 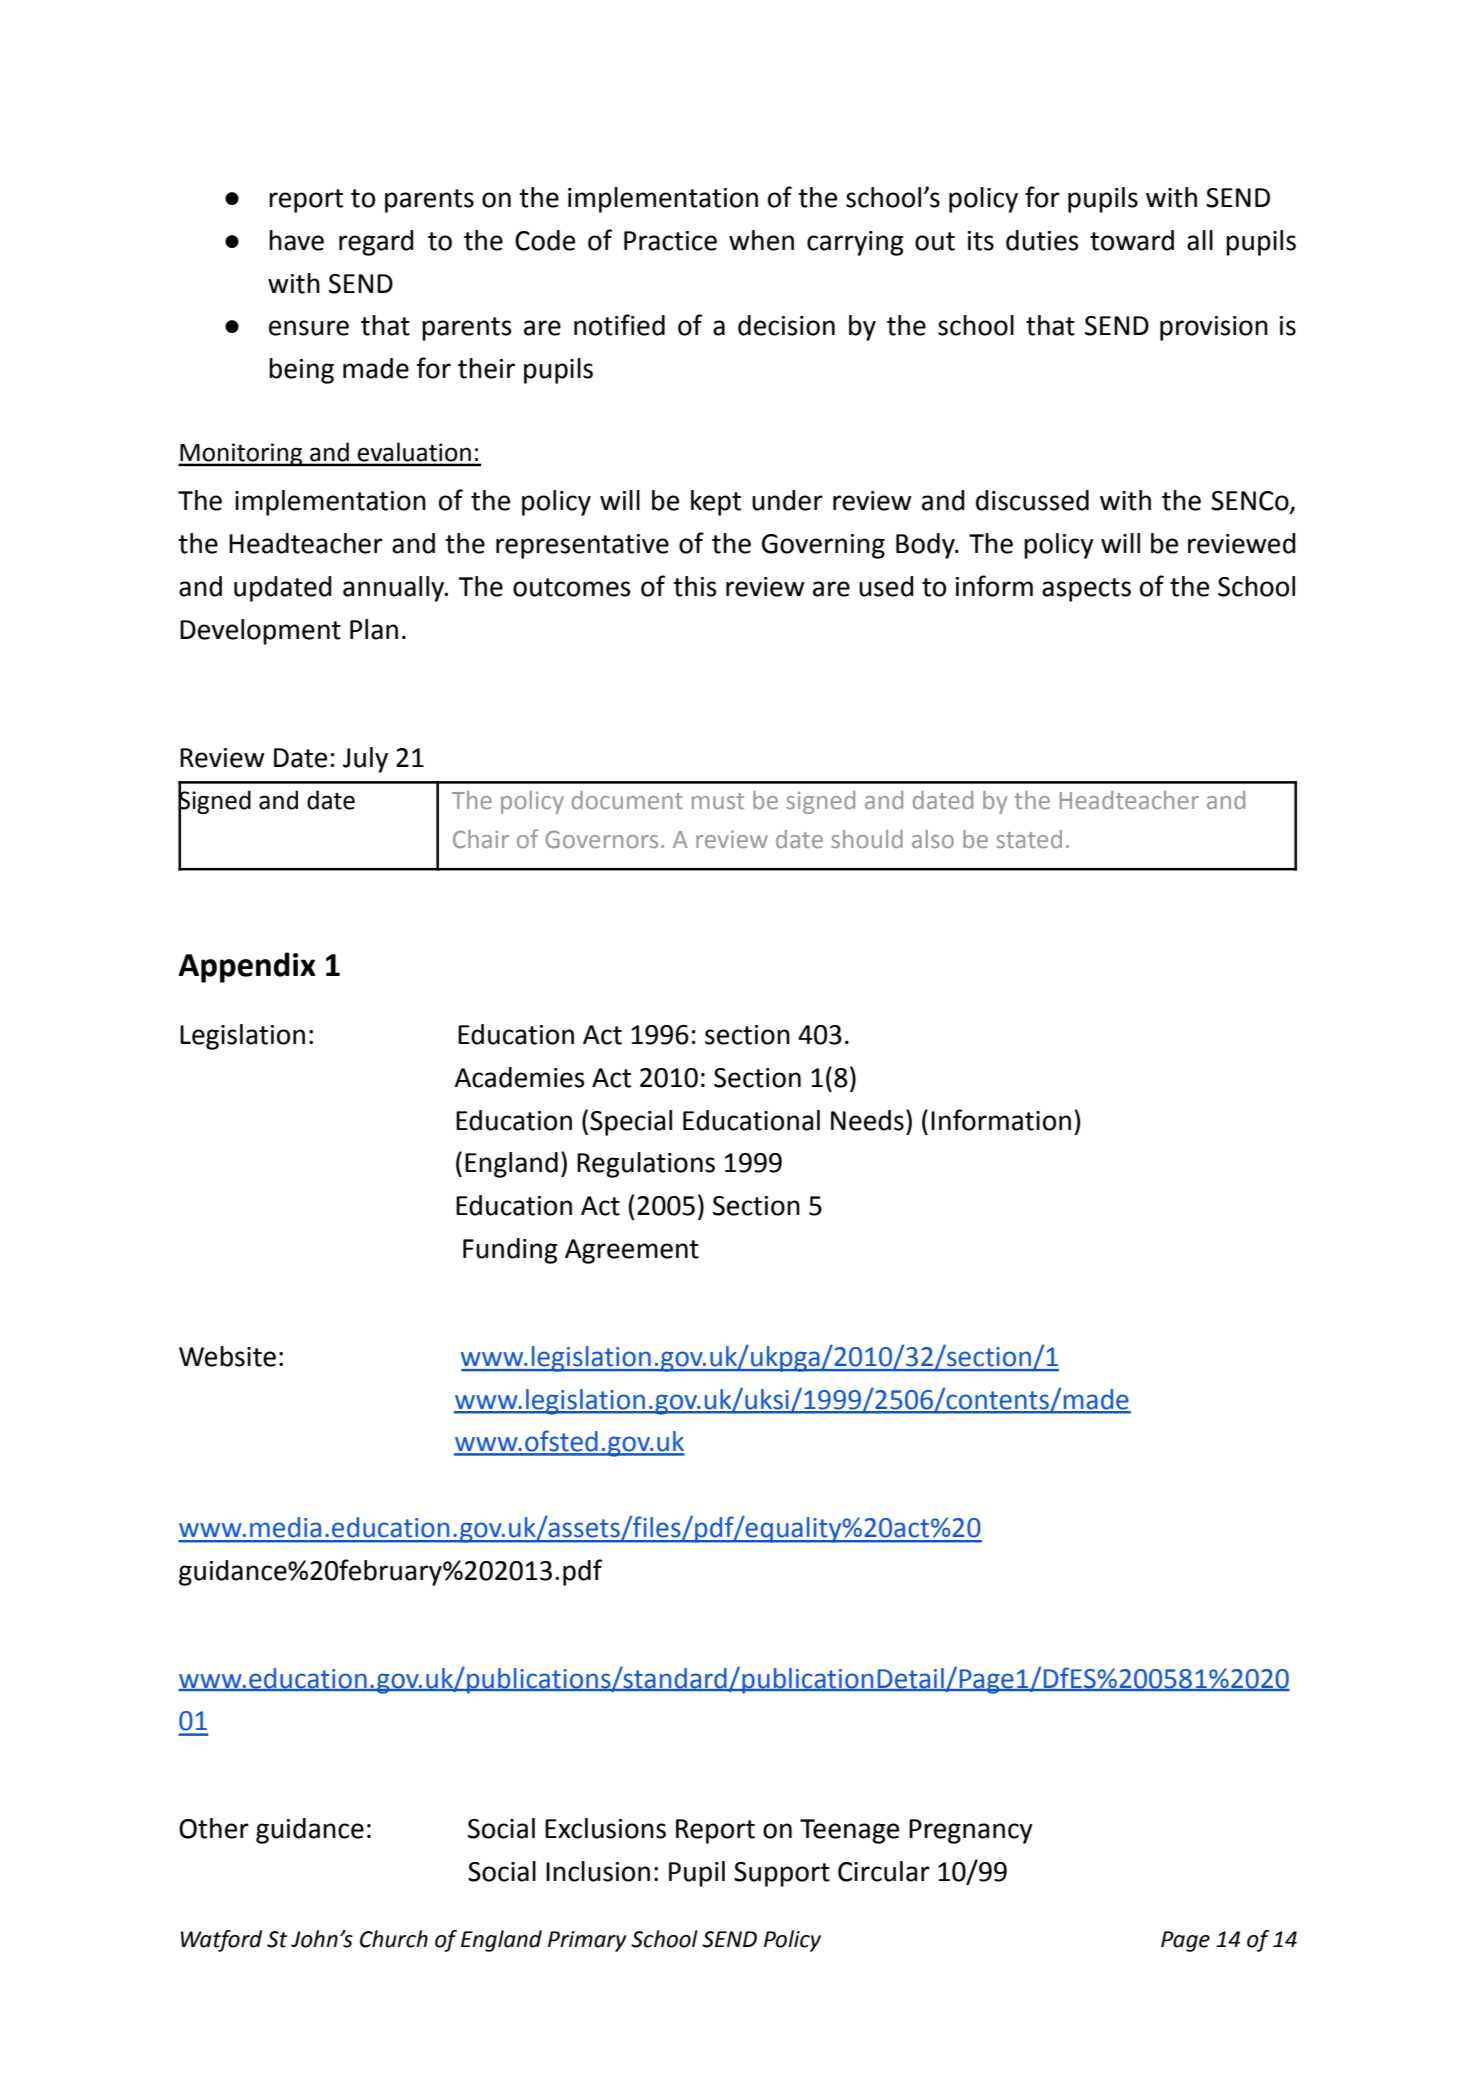 What do you see at coordinates (718, 801) in the document?
I see `must` at bounding box center [718, 801].
